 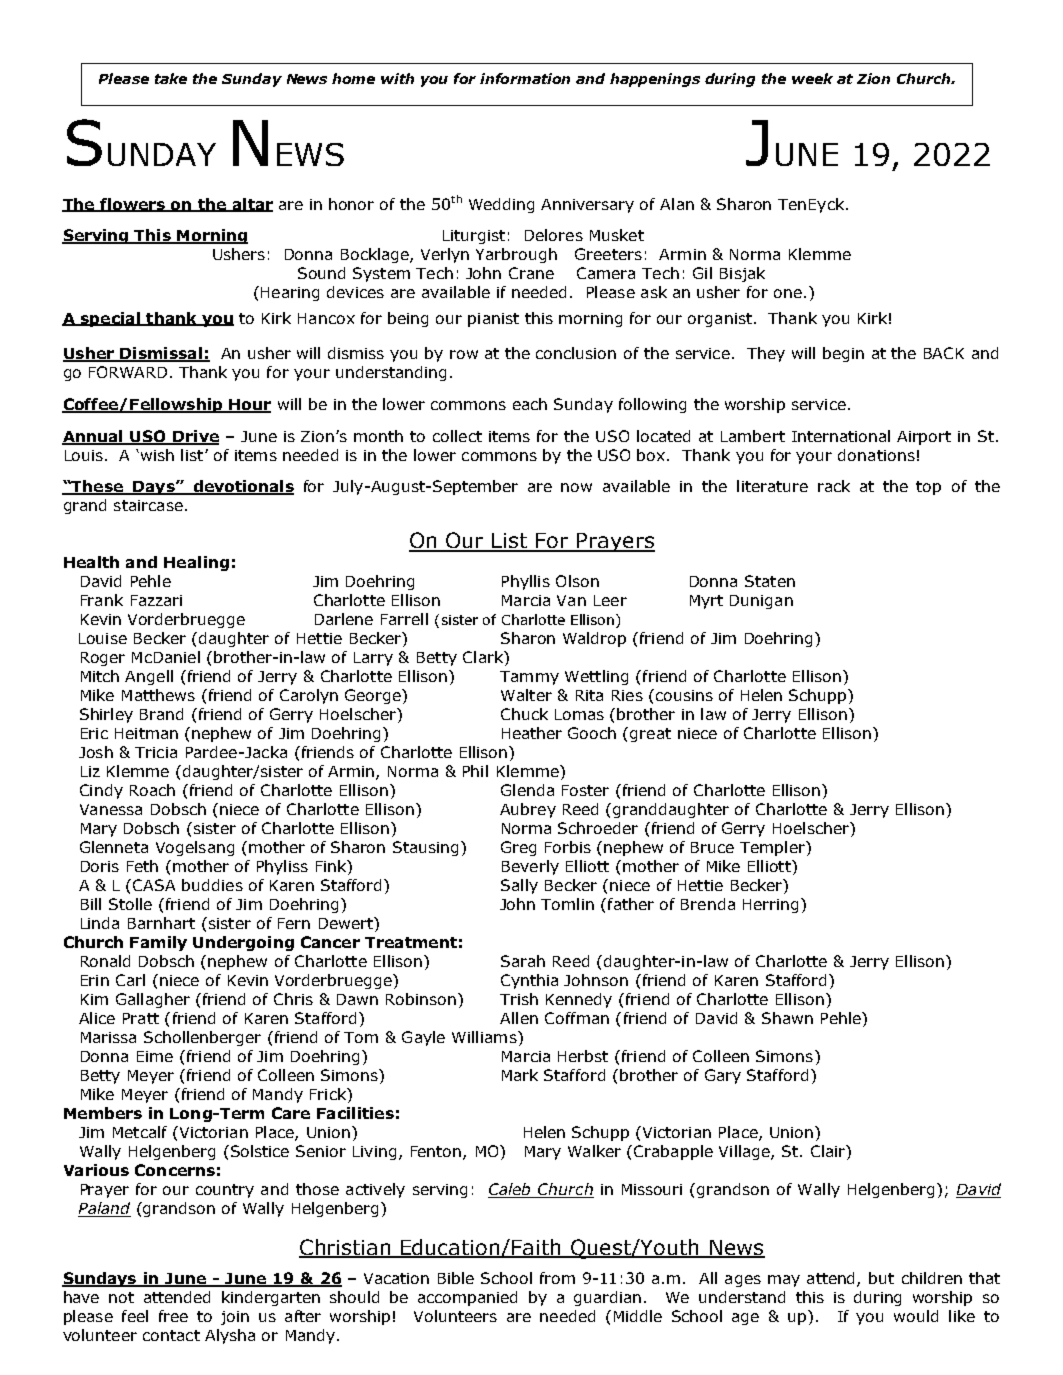 I want to click on week, so click(x=812, y=78).
